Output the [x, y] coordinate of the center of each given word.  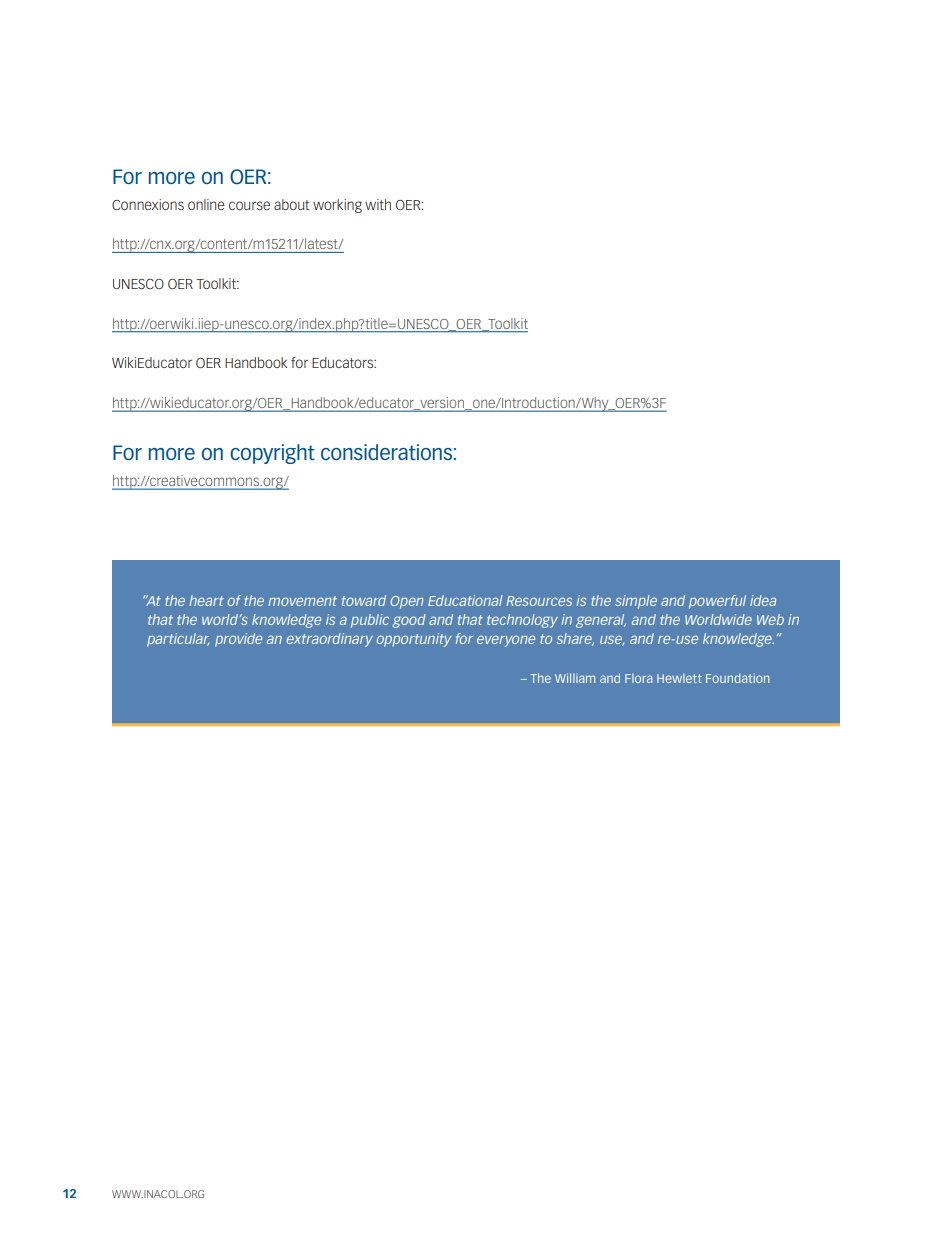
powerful [717, 602]
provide [238, 640]
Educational [465, 600]
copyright [272, 454]
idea [763, 600]
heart [206, 600]
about [292, 204]
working [337, 206]
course [249, 205]
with [378, 204]
